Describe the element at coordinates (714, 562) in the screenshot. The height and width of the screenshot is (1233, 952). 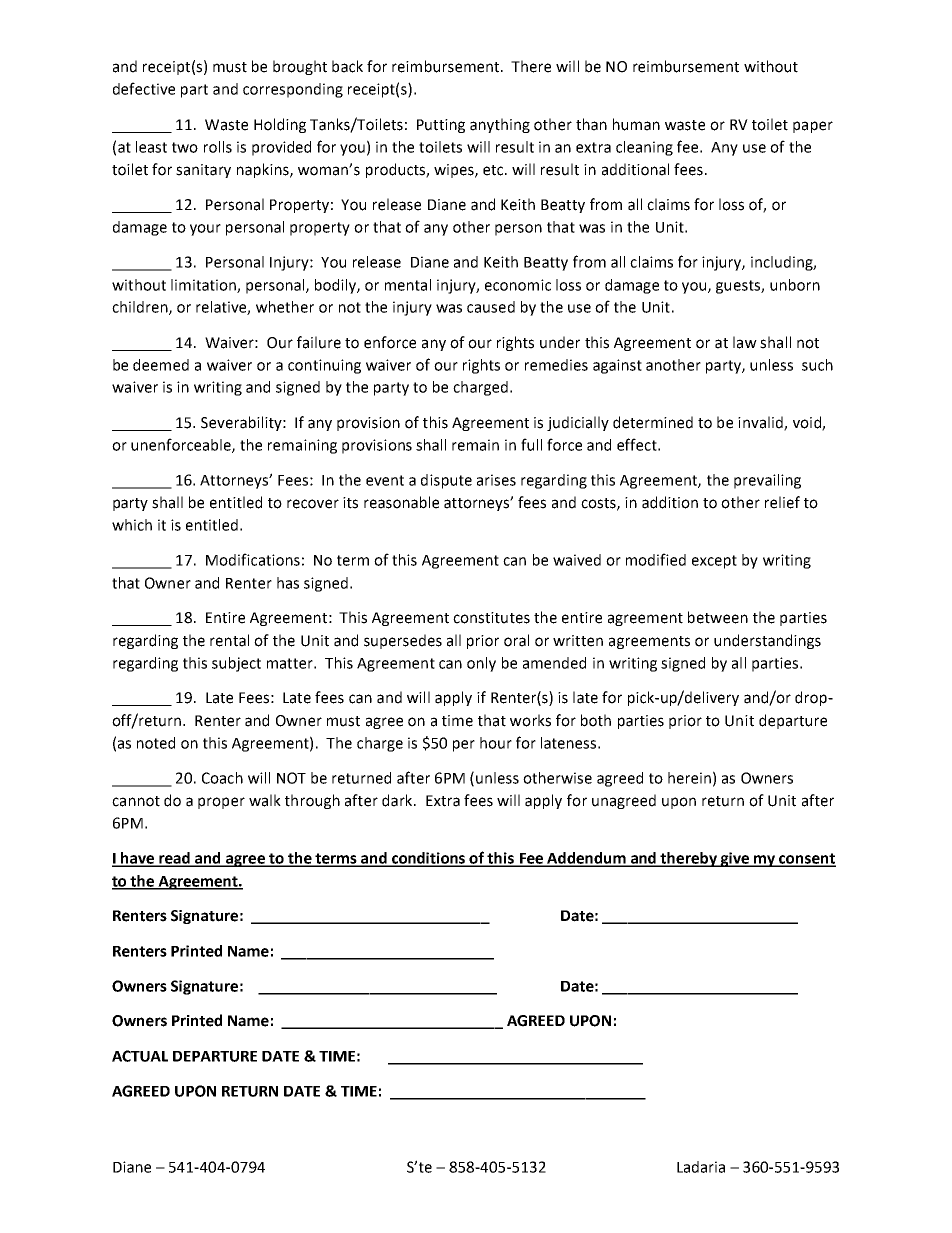
I see `except` at that location.
